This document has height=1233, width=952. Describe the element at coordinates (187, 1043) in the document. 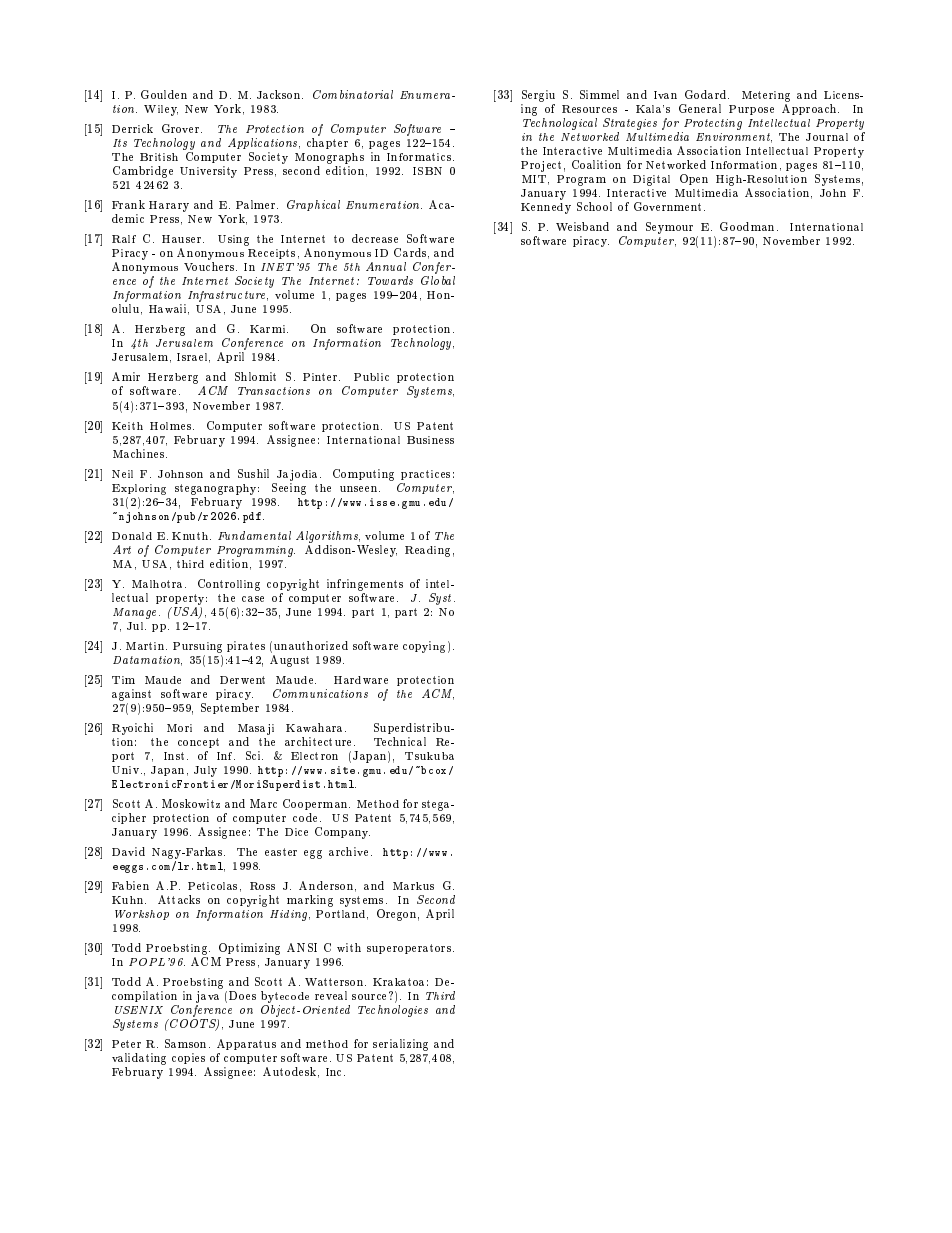

I see `Samson` at that location.
